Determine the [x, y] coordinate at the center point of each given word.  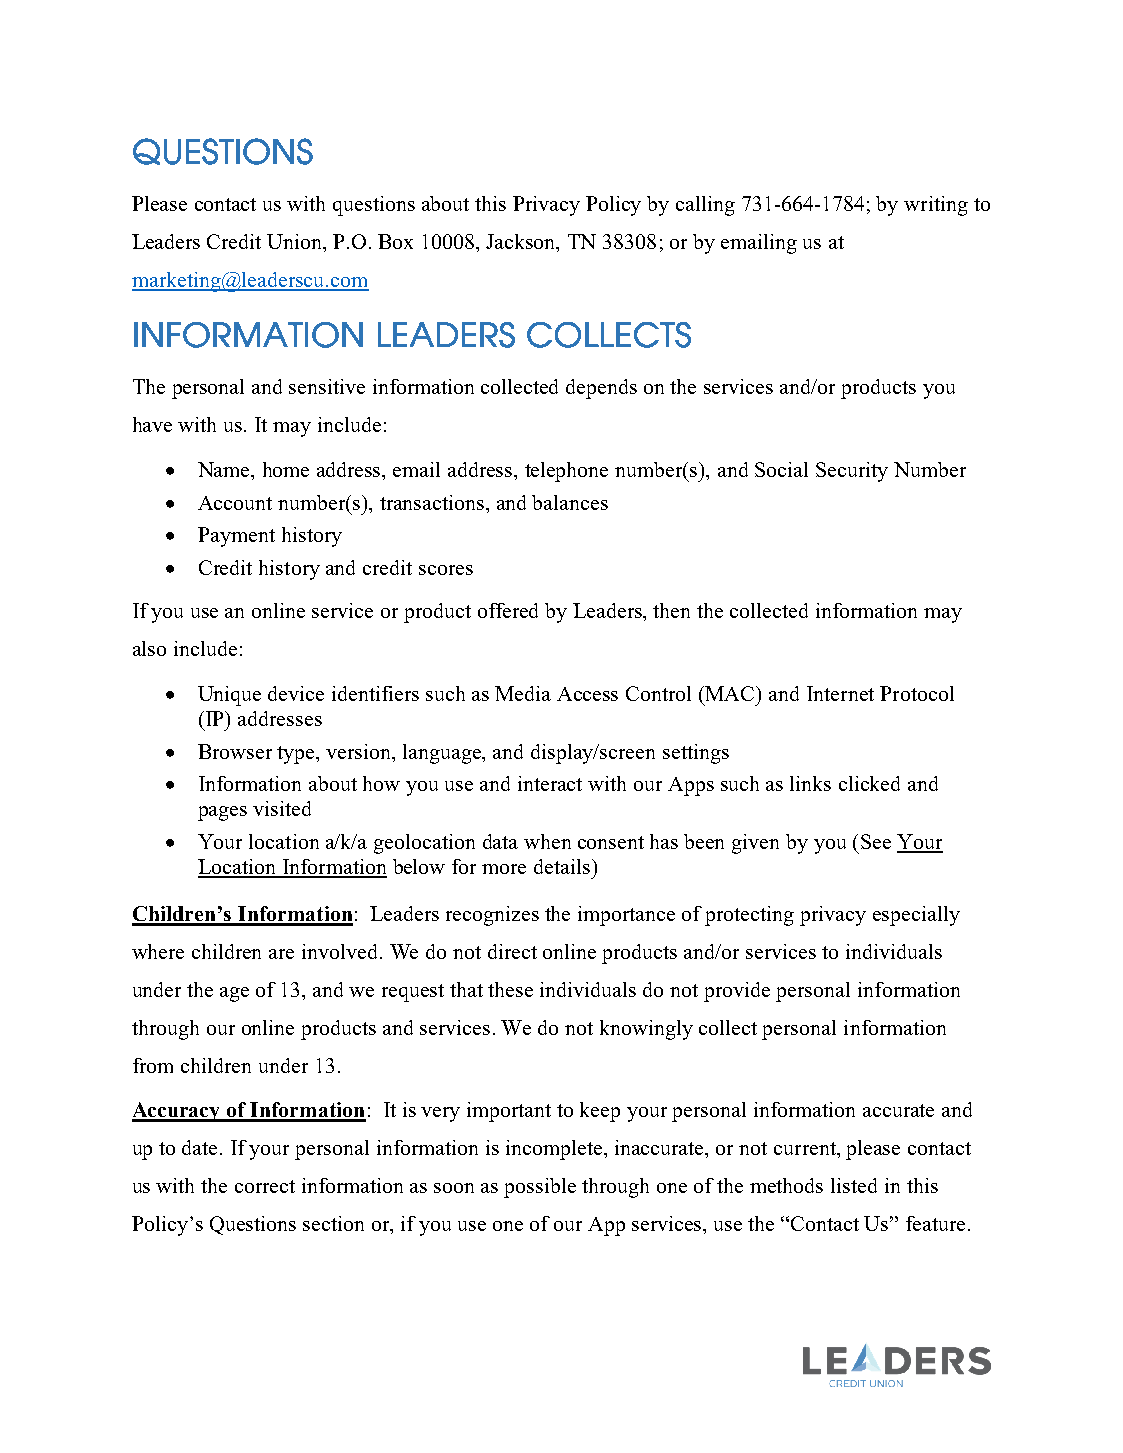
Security [852, 472]
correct [265, 1186]
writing [936, 206]
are [281, 954]
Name [225, 471]
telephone [566, 472]
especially [916, 916]
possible [540, 1188]
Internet [840, 693]
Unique [229, 696]
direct [512, 951]
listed [854, 1185]
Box [395, 241]
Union [296, 243]
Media [523, 693]
